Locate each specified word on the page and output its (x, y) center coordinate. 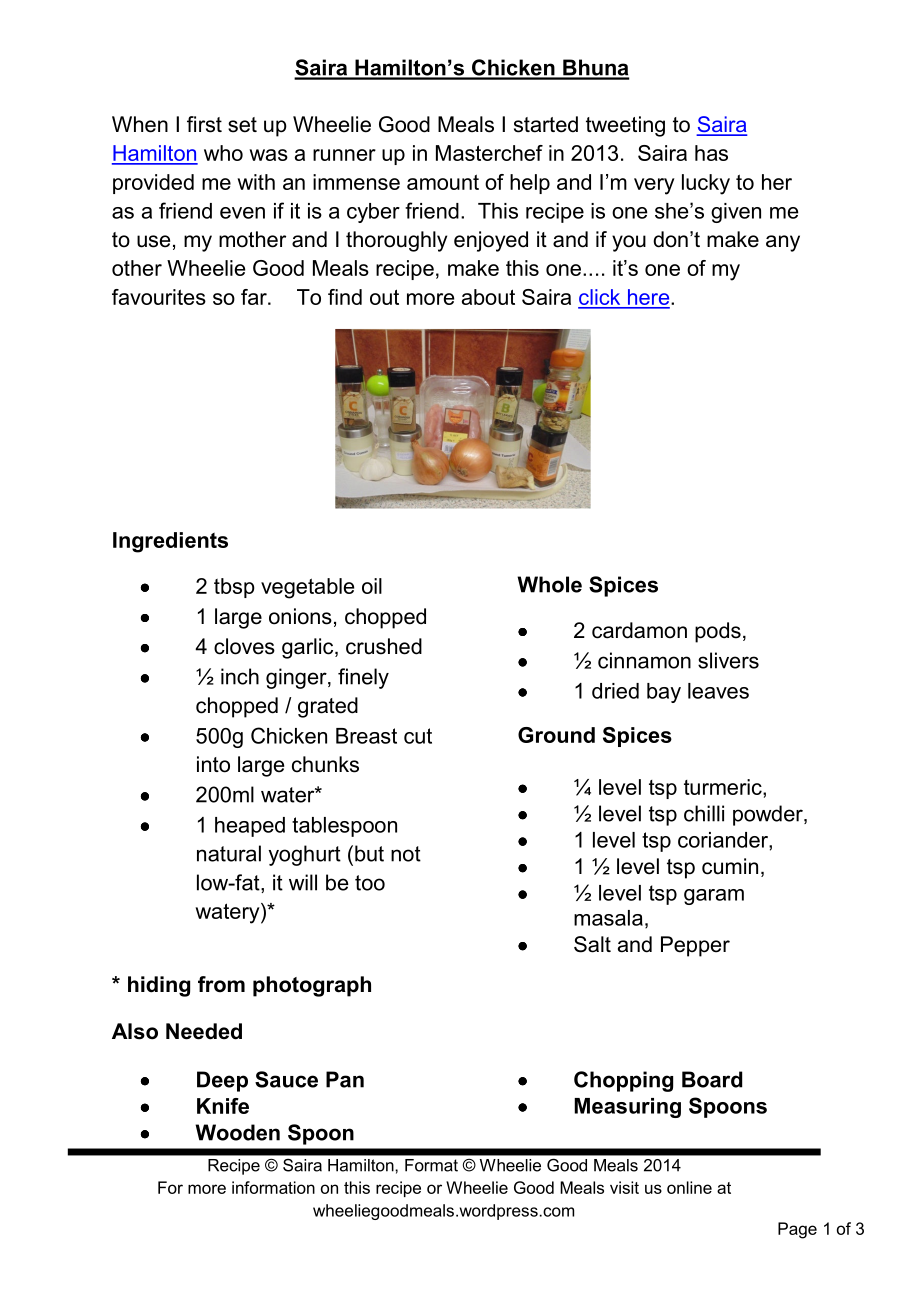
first (204, 124)
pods (718, 632)
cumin (730, 866)
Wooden (237, 1132)
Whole (549, 584)
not (406, 854)
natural (229, 853)
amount (443, 182)
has (711, 153)
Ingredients (170, 542)
